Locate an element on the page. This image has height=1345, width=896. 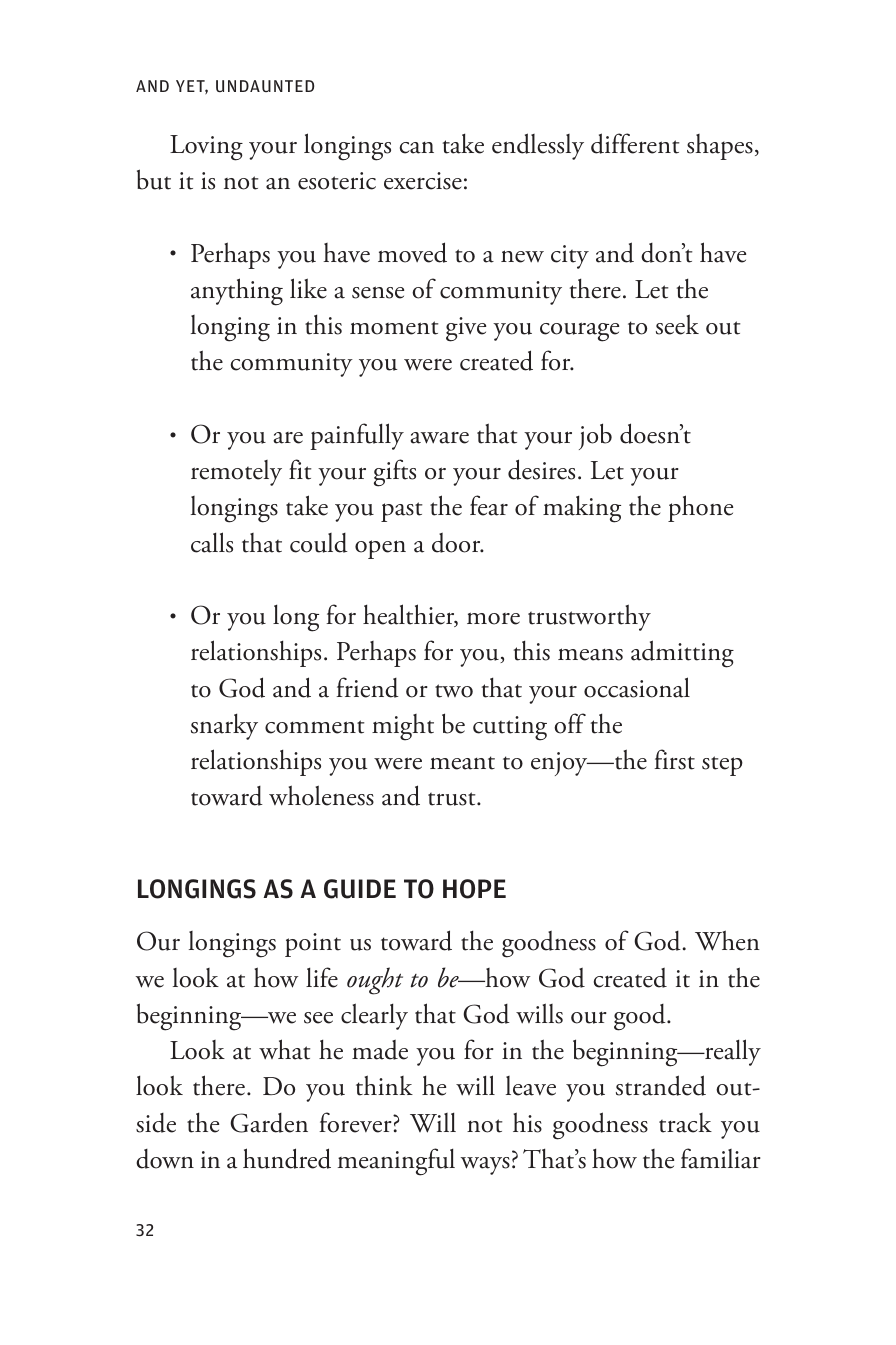
give is located at coordinates (466, 329).
